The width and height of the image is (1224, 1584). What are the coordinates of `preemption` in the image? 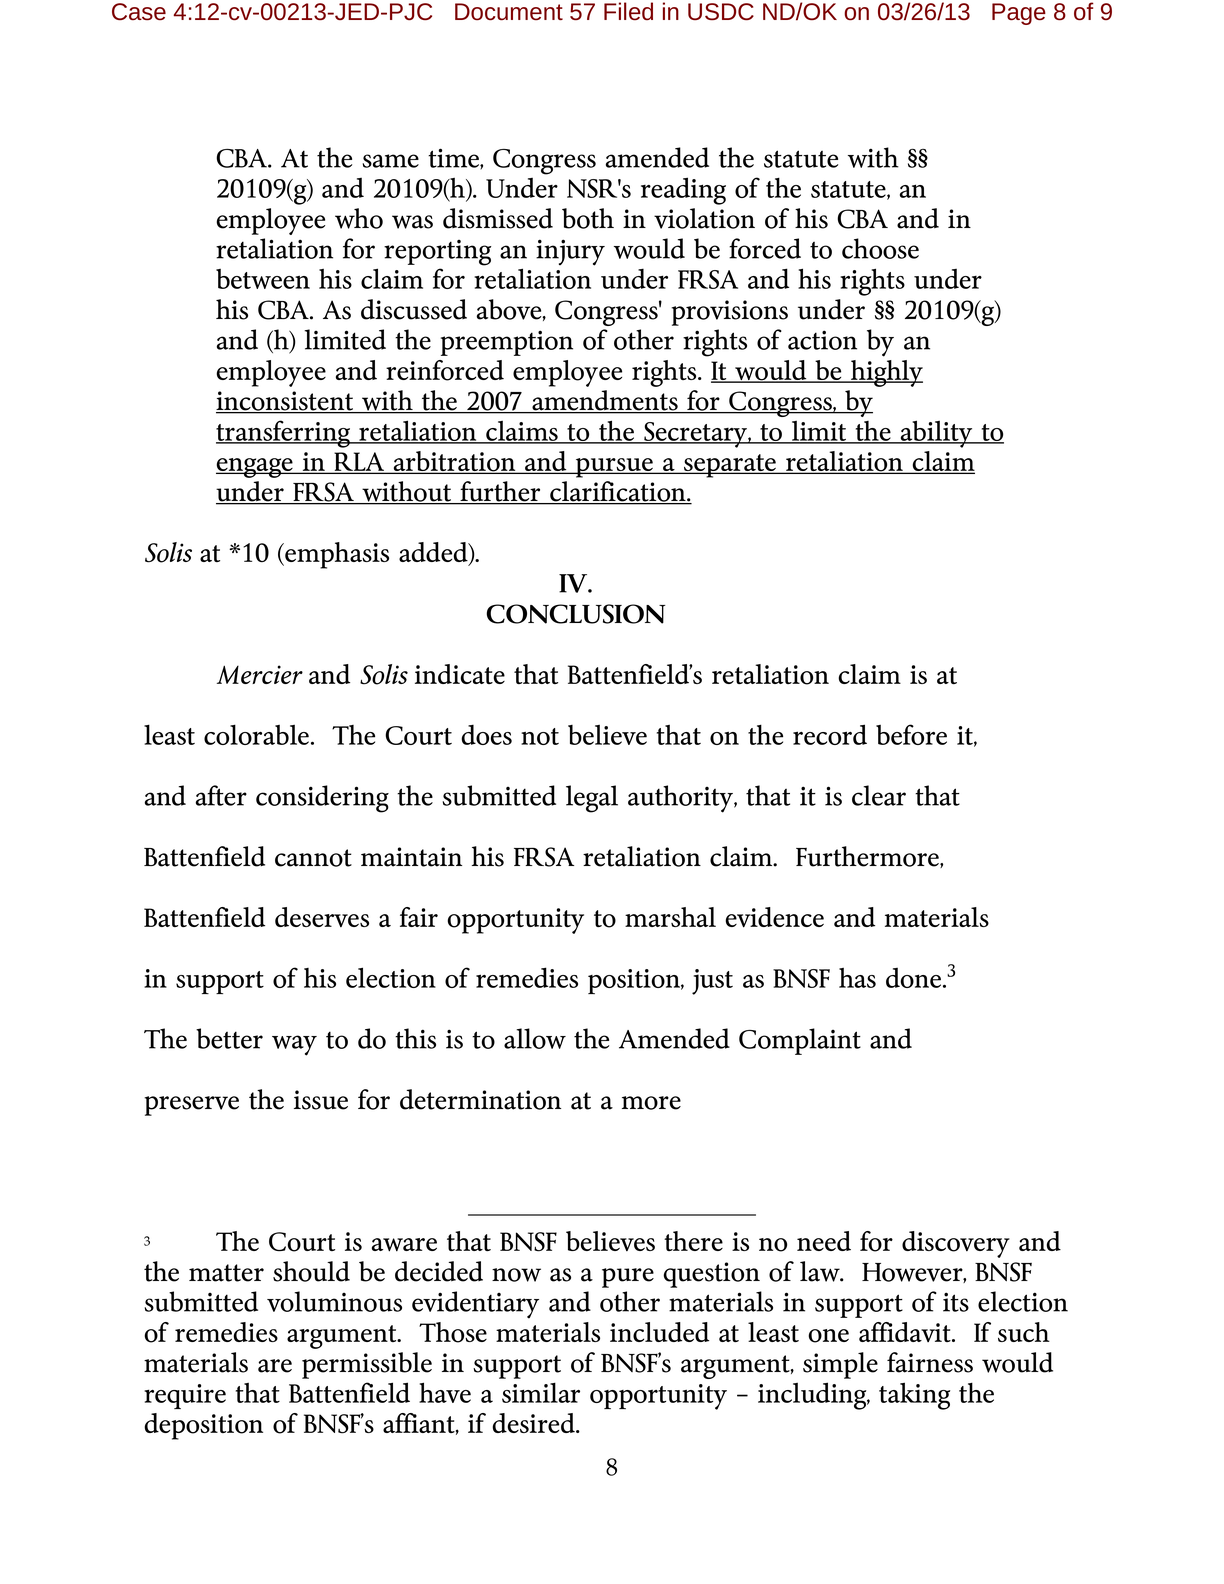 It's located at (507, 343).
